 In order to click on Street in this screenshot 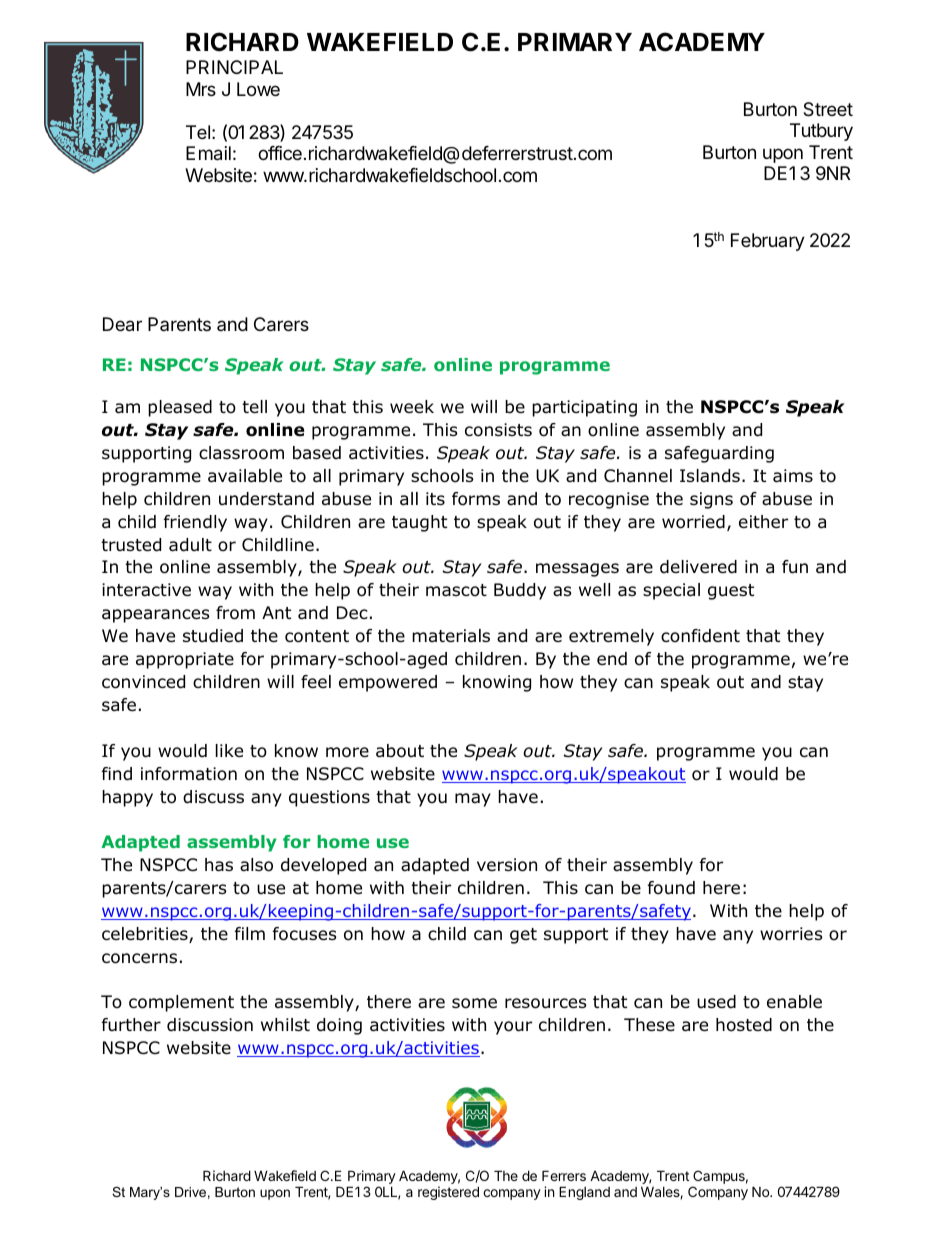, I will do `click(828, 109)`.
